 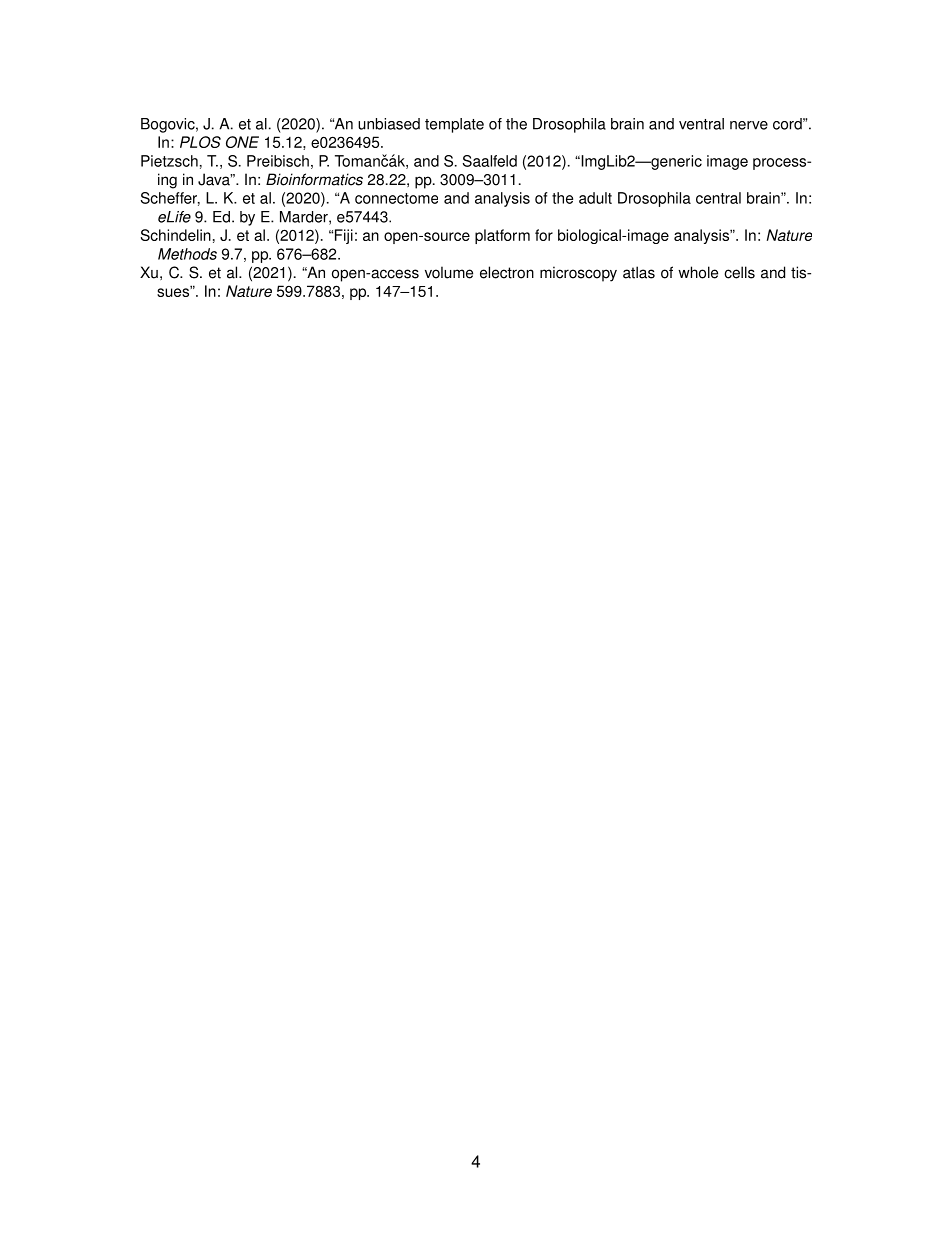 What do you see at coordinates (167, 181) in the screenshot?
I see `ing` at bounding box center [167, 181].
